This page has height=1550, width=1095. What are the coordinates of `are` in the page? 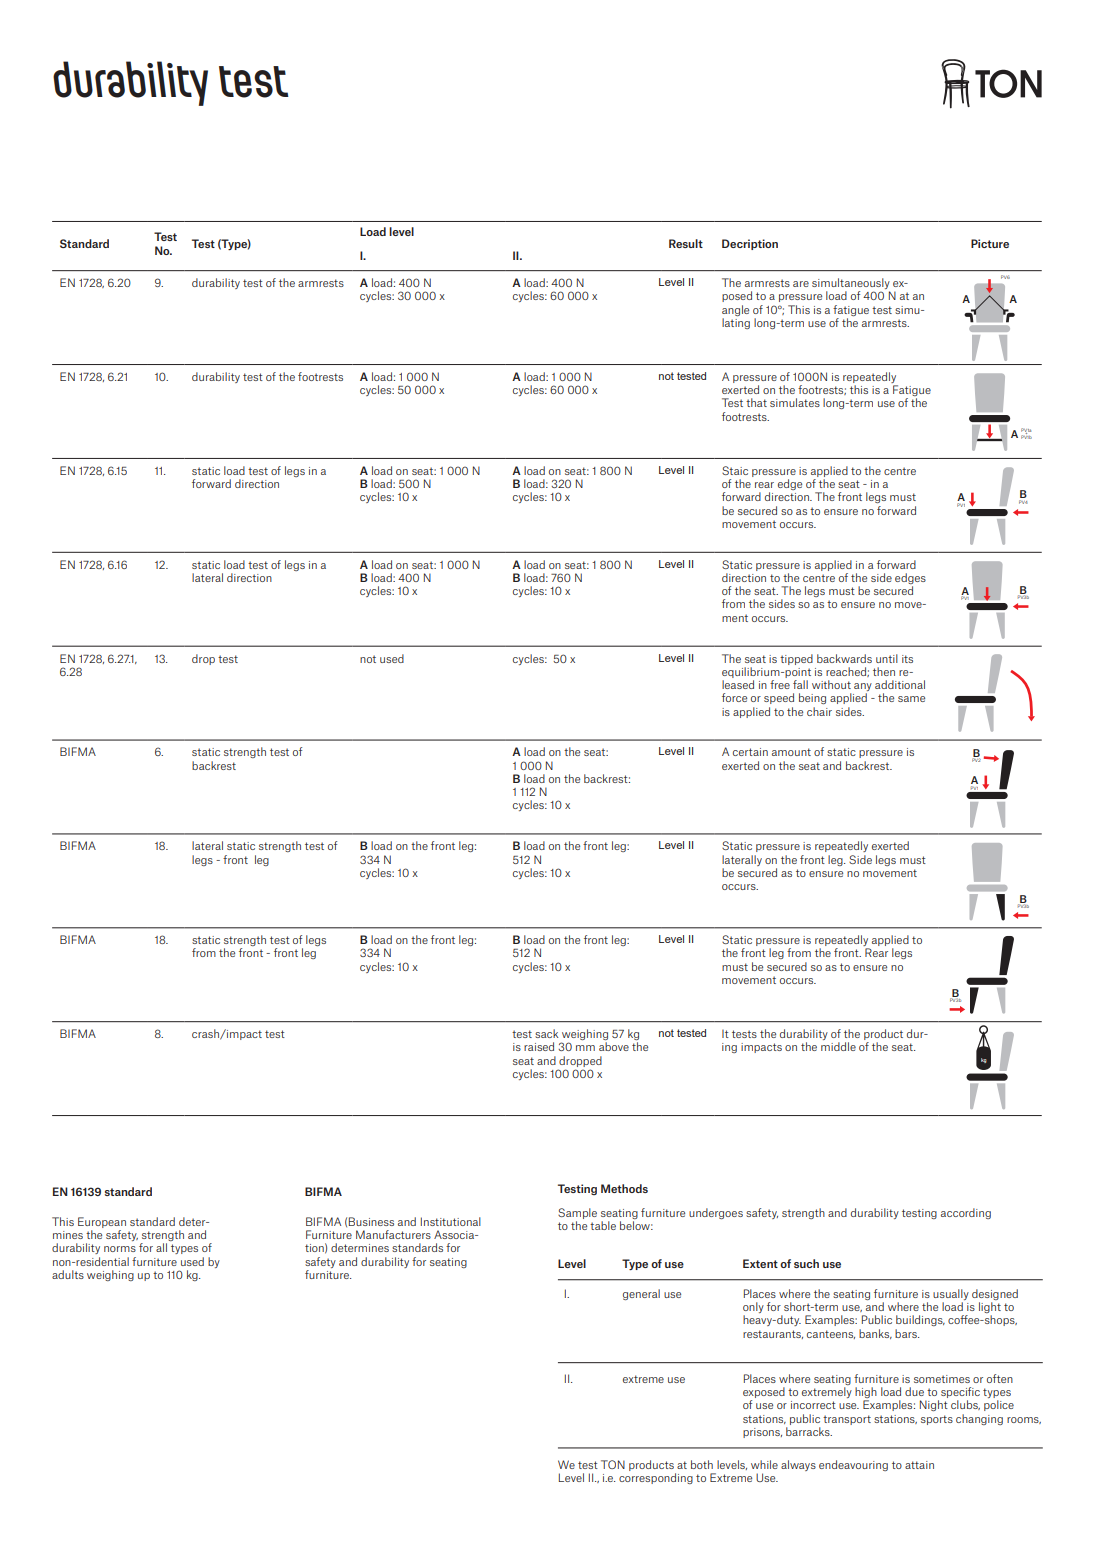 It's located at (801, 284).
